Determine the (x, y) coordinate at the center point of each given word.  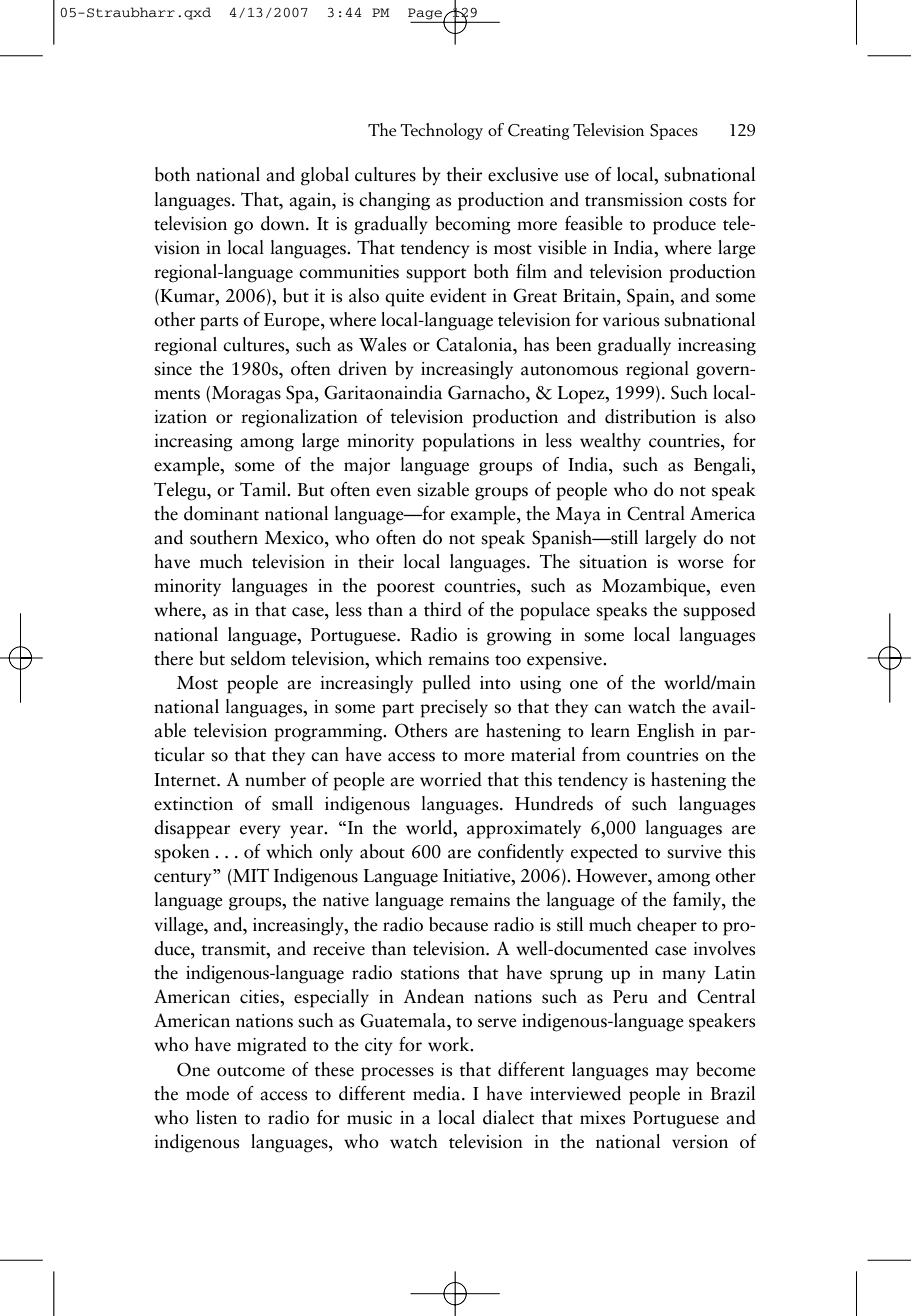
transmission (634, 200)
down (284, 223)
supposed (719, 611)
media (438, 1093)
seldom (258, 658)
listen (216, 1117)
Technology (442, 131)
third (443, 609)
